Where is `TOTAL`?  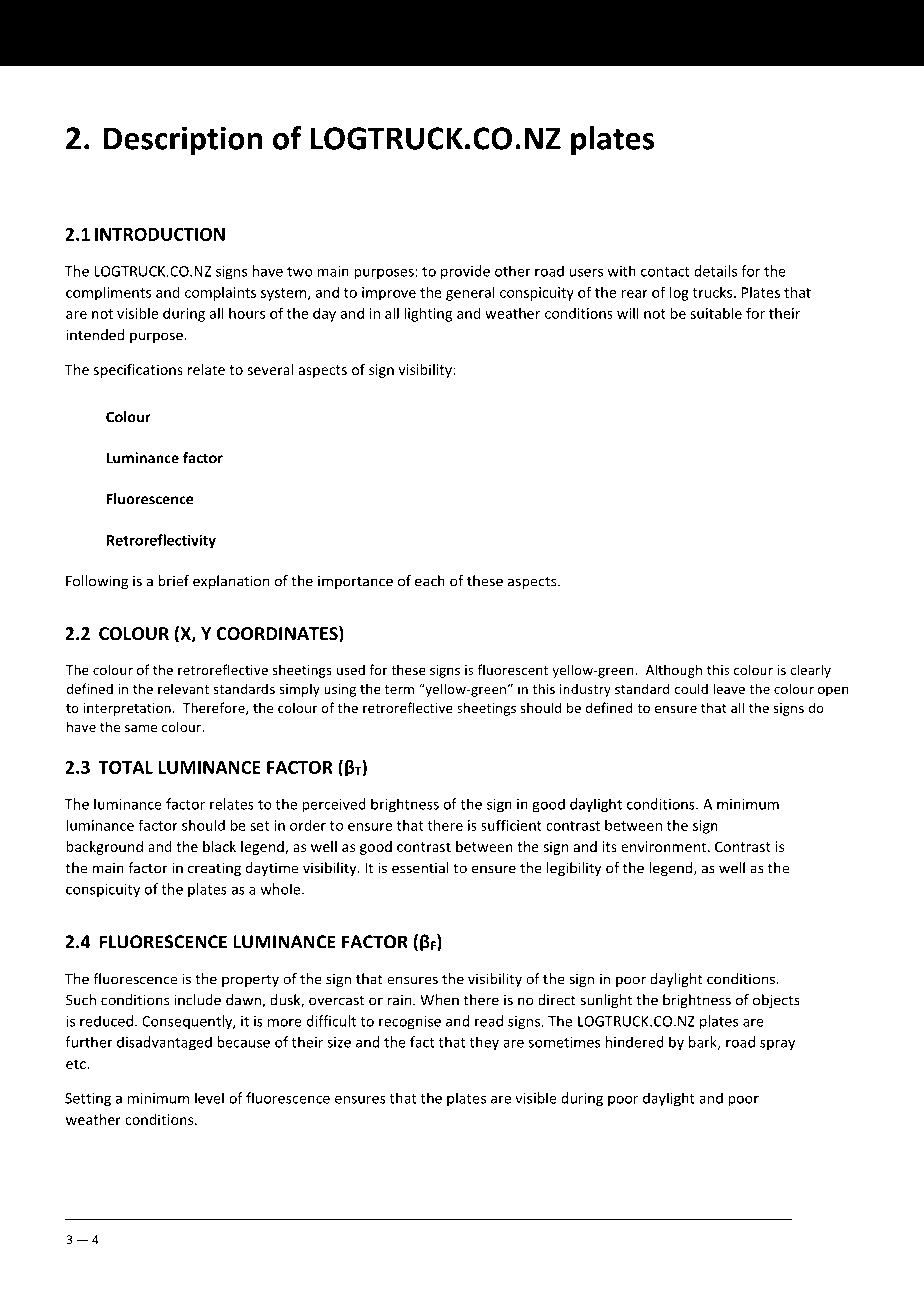
TOTAL is located at coordinates (125, 767).
